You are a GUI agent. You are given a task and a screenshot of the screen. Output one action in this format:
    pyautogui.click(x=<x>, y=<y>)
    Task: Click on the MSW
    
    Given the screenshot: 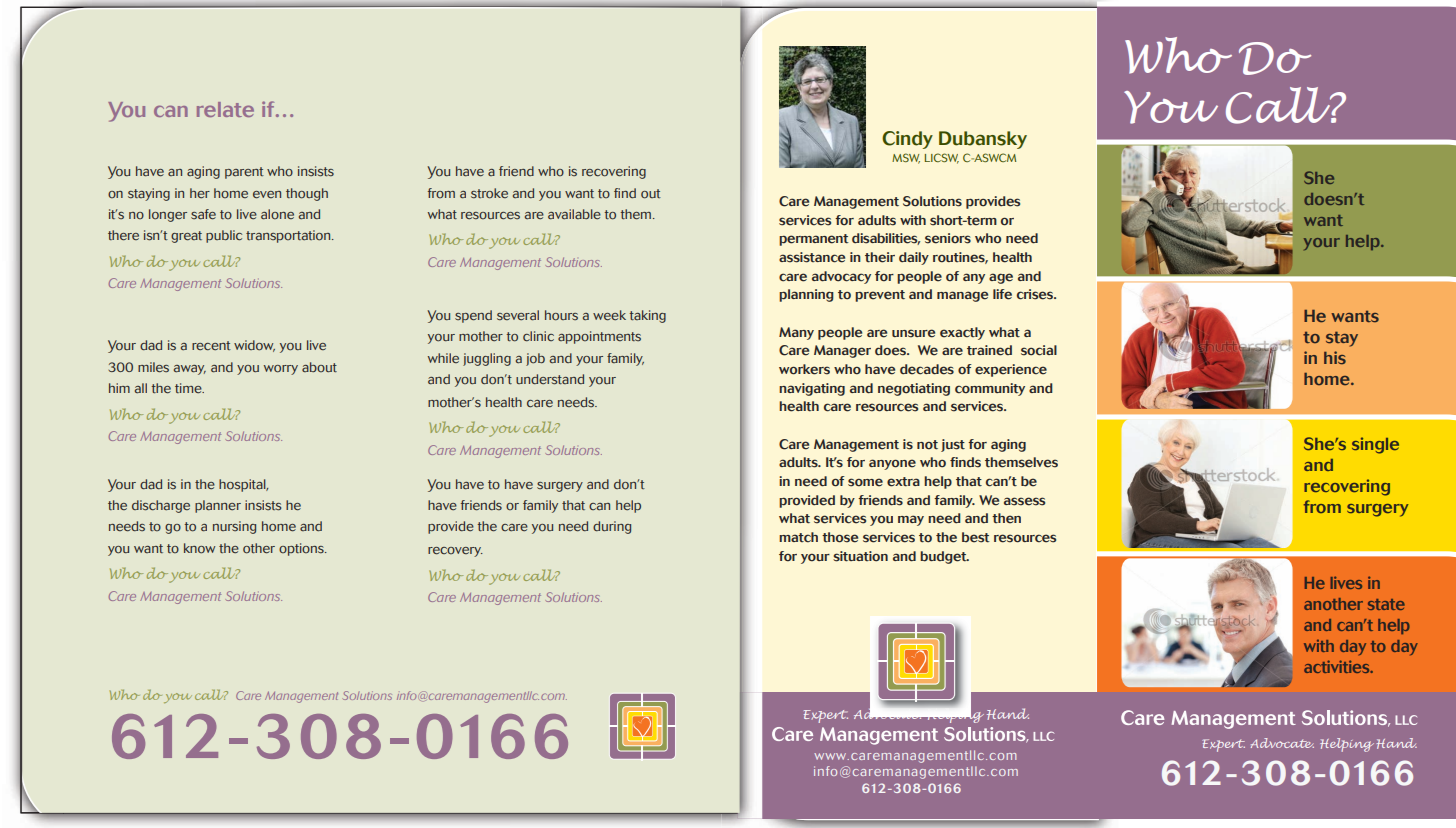 What is the action you would take?
    pyautogui.click(x=906, y=158)
